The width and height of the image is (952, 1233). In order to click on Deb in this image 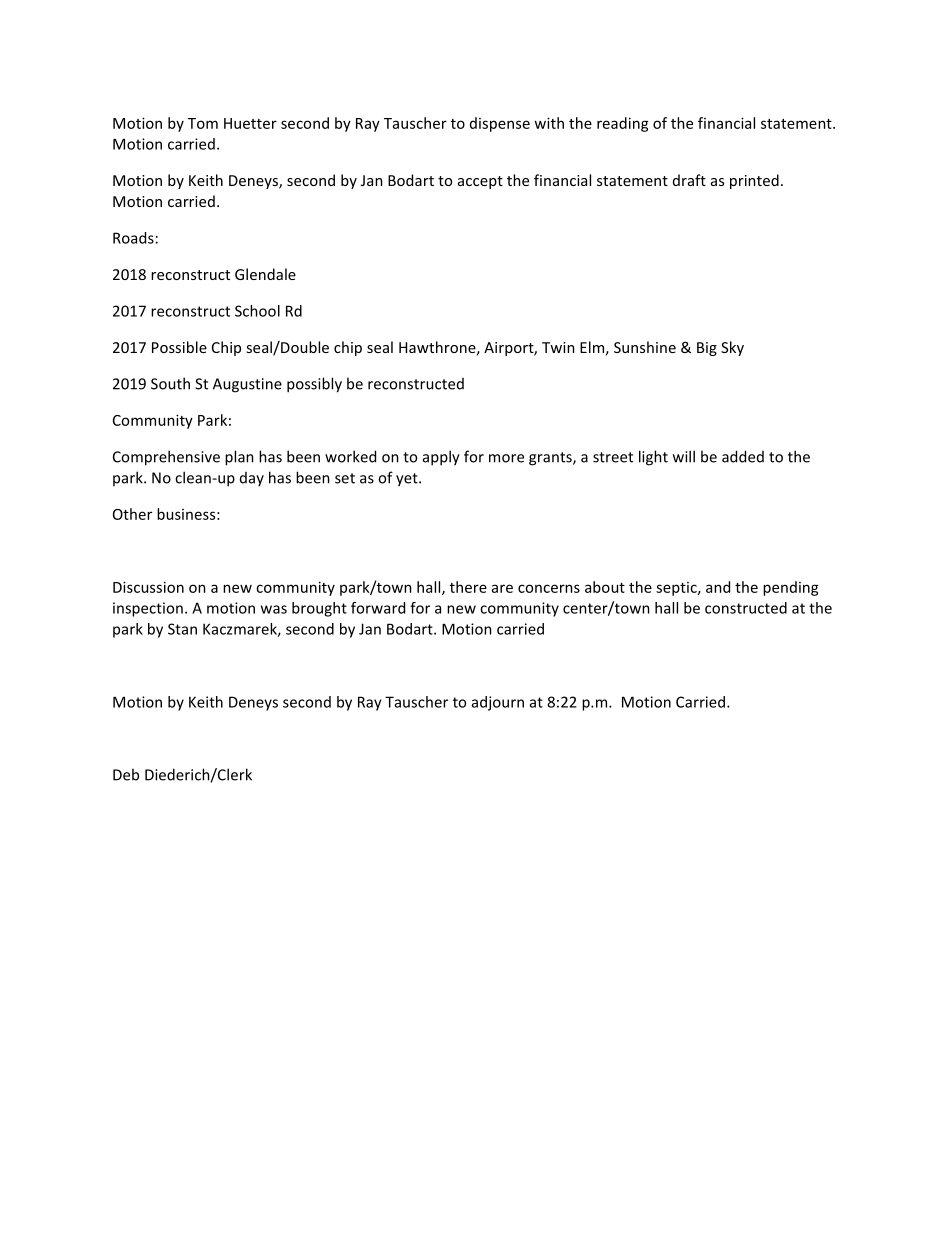, I will do `click(126, 774)`.
